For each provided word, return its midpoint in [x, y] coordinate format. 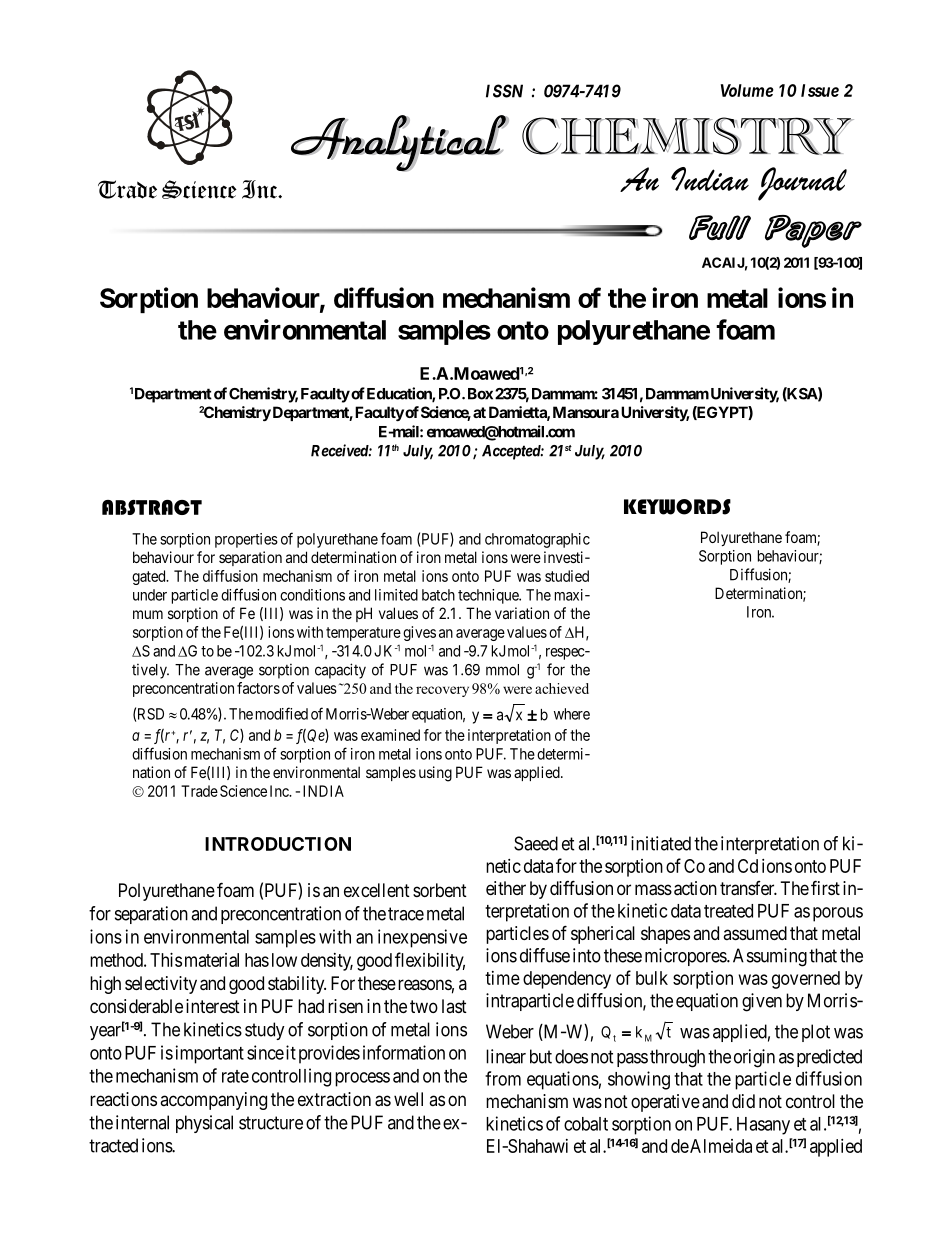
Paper [813, 231]
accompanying [213, 1101]
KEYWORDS [677, 507]
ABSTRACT [152, 507]
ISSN [504, 91]
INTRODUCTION [278, 844]
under [150, 595]
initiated [661, 843]
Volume [747, 90]
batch [438, 595]
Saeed [536, 843]
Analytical [399, 143]
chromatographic [537, 540]
